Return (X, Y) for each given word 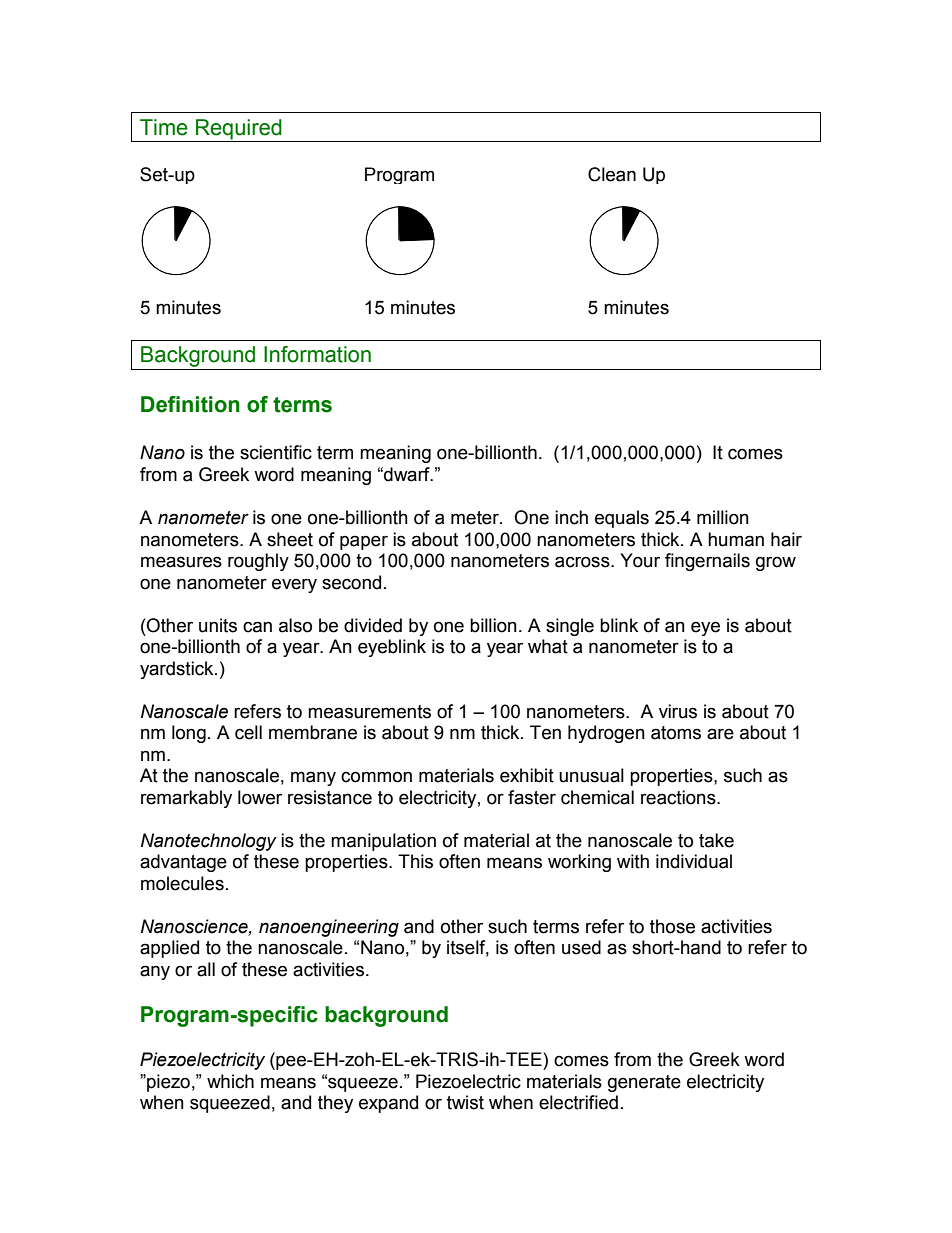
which (230, 1081)
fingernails (707, 562)
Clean (612, 174)
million (723, 517)
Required (239, 129)
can (257, 627)
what (548, 646)
